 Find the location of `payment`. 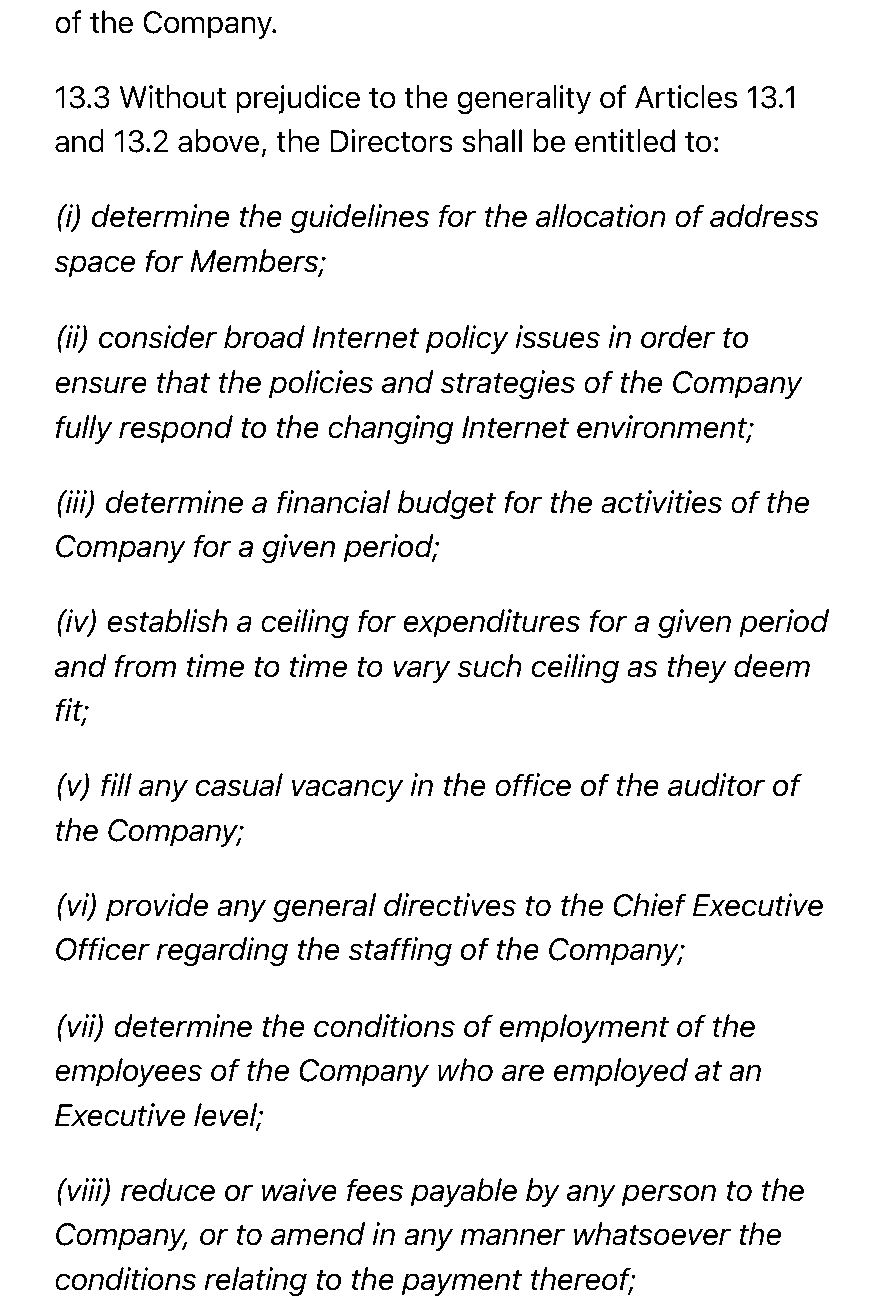

payment is located at coordinates (461, 1282).
